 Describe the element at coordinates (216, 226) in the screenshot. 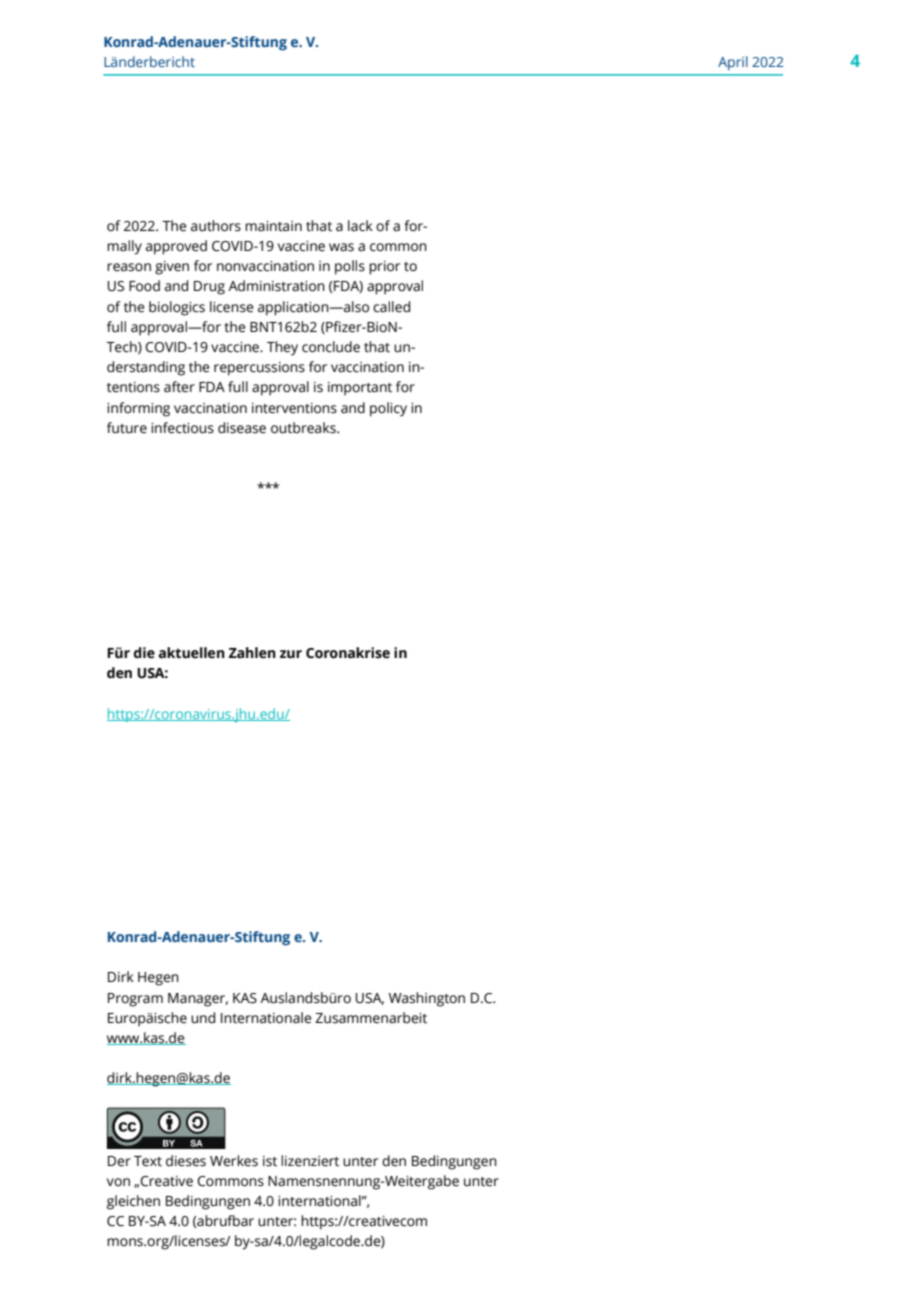

I see `authors` at that location.
